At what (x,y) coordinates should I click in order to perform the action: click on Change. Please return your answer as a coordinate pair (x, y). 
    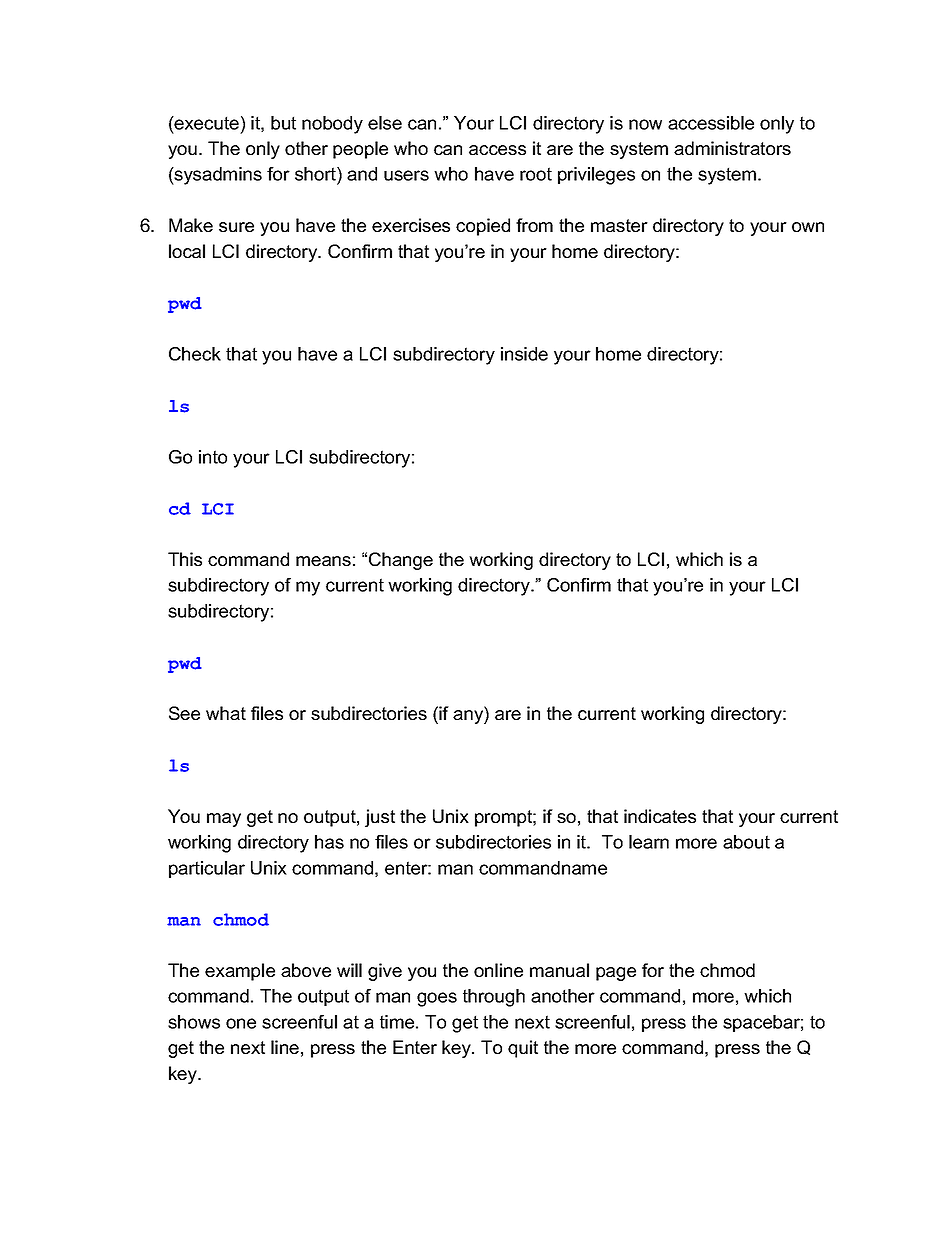
    Looking at the image, I should click on (401, 561).
